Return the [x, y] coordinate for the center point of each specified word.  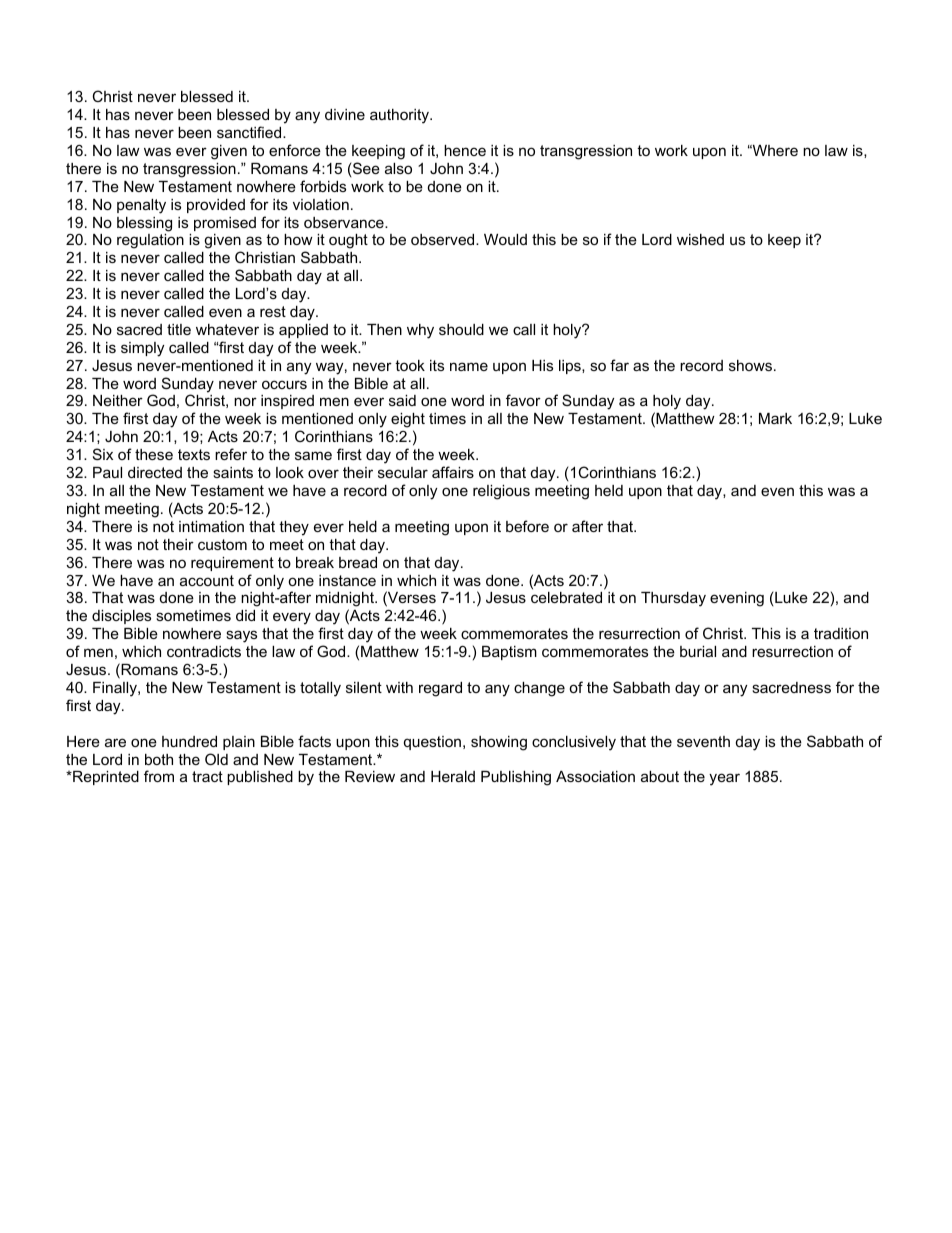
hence [465, 150]
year [724, 779]
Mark [775, 418]
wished [700, 239]
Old [216, 759]
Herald [453, 776]
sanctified [250, 132]
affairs [453, 472]
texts [194, 454]
